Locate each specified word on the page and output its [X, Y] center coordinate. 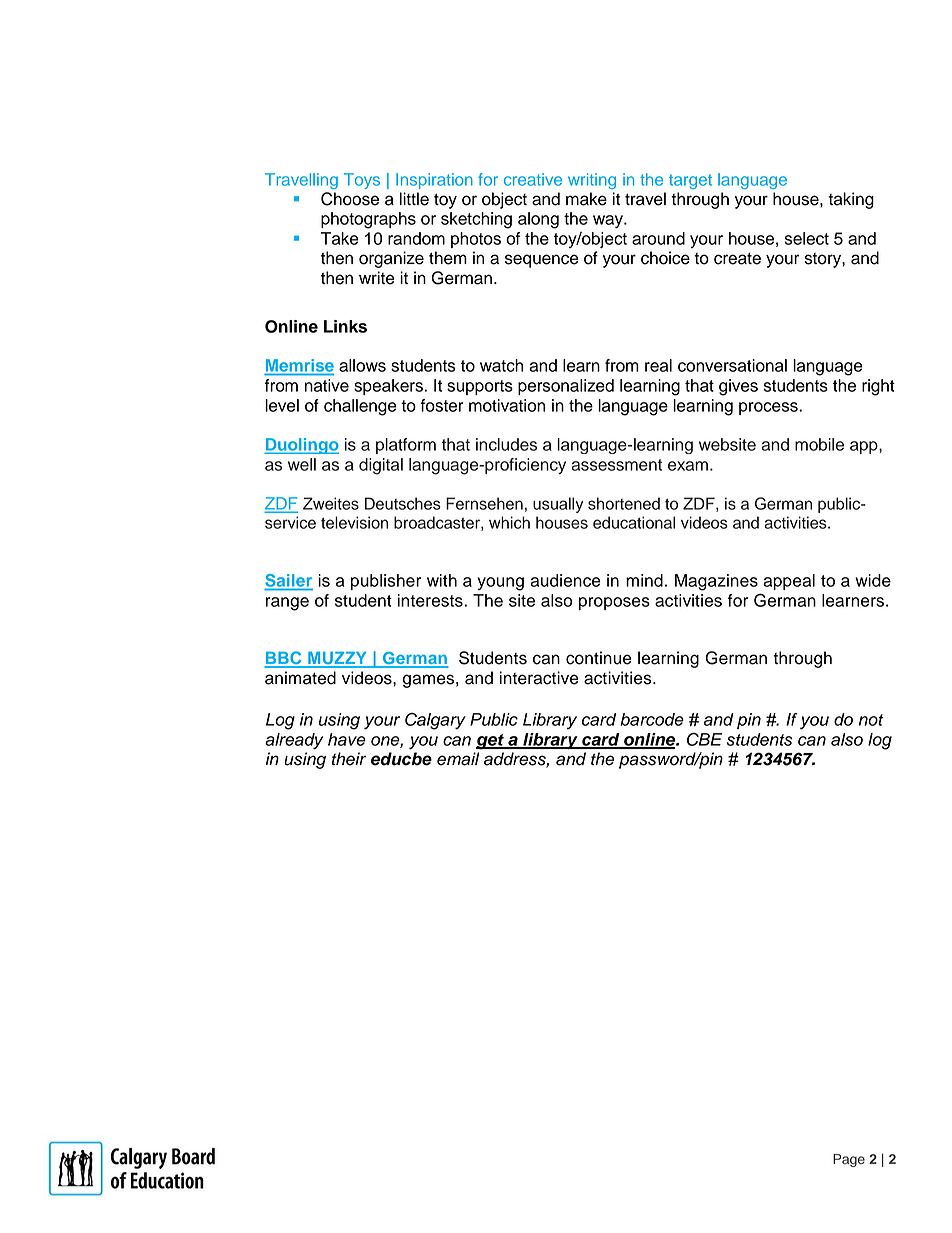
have [347, 739]
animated [300, 678]
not [871, 720]
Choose [350, 199]
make [586, 199]
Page [849, 1160]
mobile [819, 444]
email [458, 759]
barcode [652, 719]
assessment [616, 465]
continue [599, 658]
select [807, 238]
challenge [360, 407]
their [349, 759]
